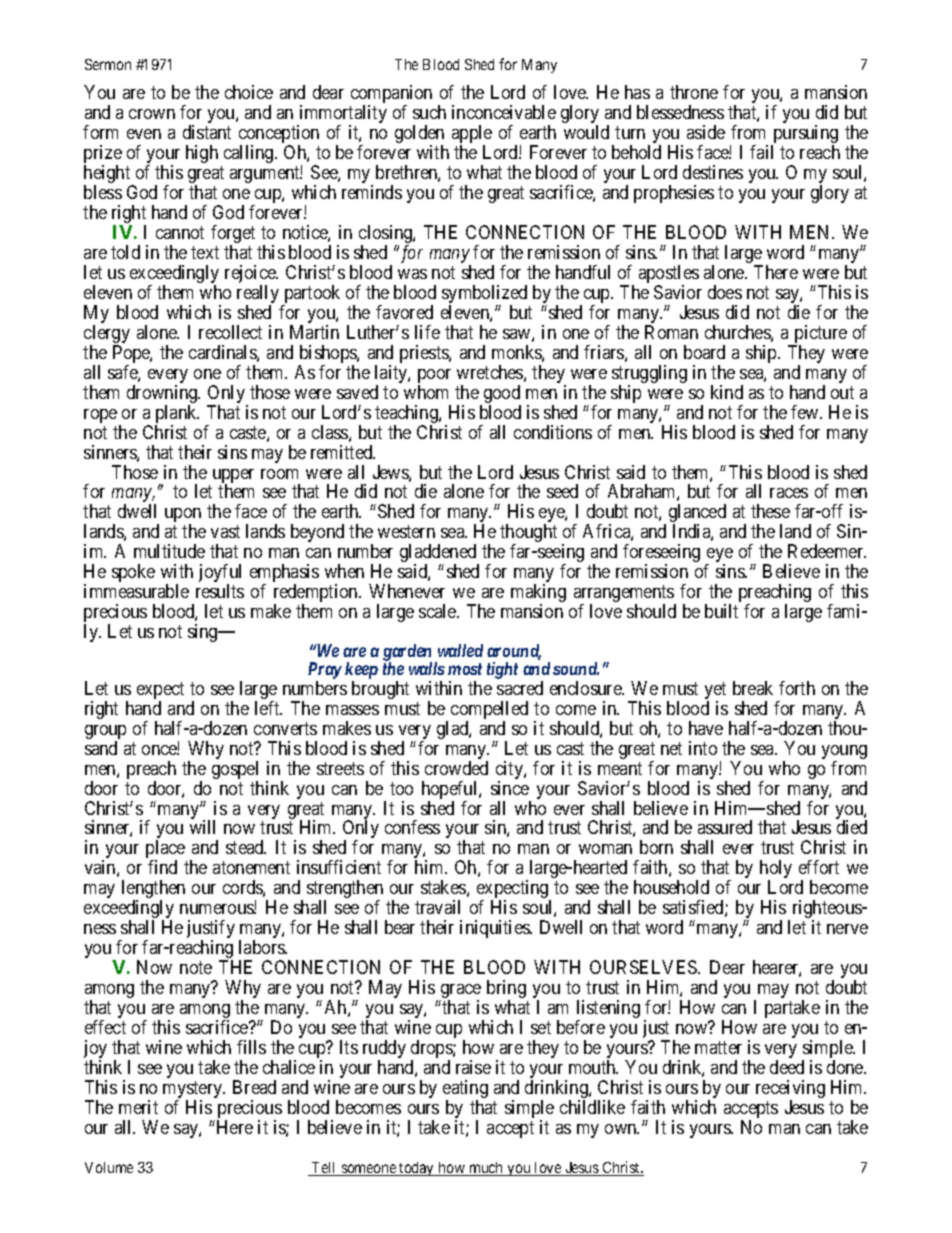  What do you see at coordinates (486, 1169) in the page?
I see `much` at bounding box center [486, 1169].
